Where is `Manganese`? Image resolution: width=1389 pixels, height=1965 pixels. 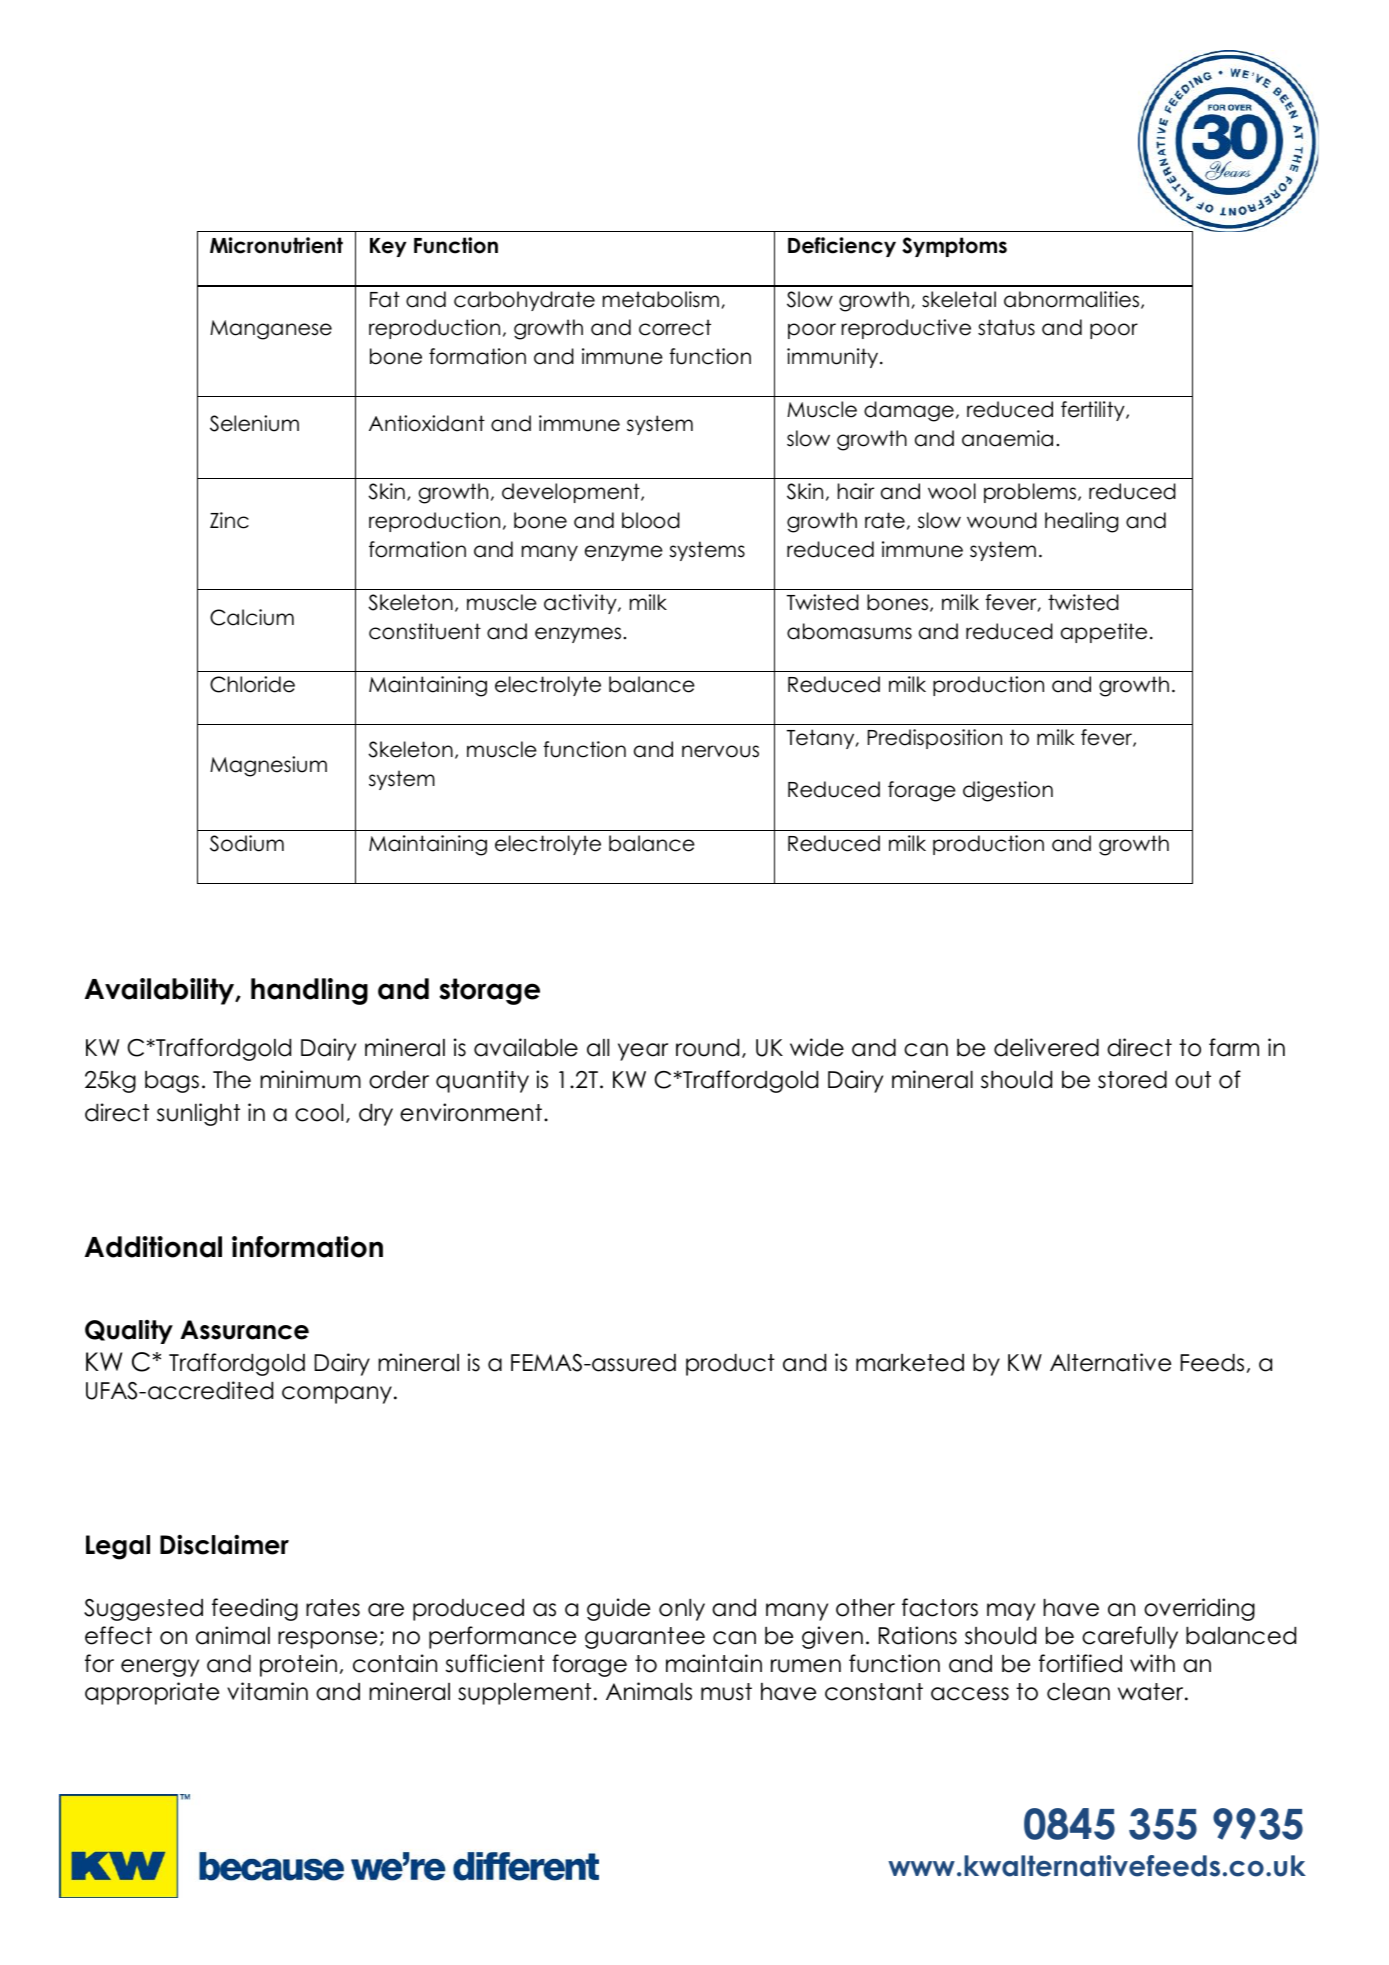
Manganese is located at coordinates (271, 330).
